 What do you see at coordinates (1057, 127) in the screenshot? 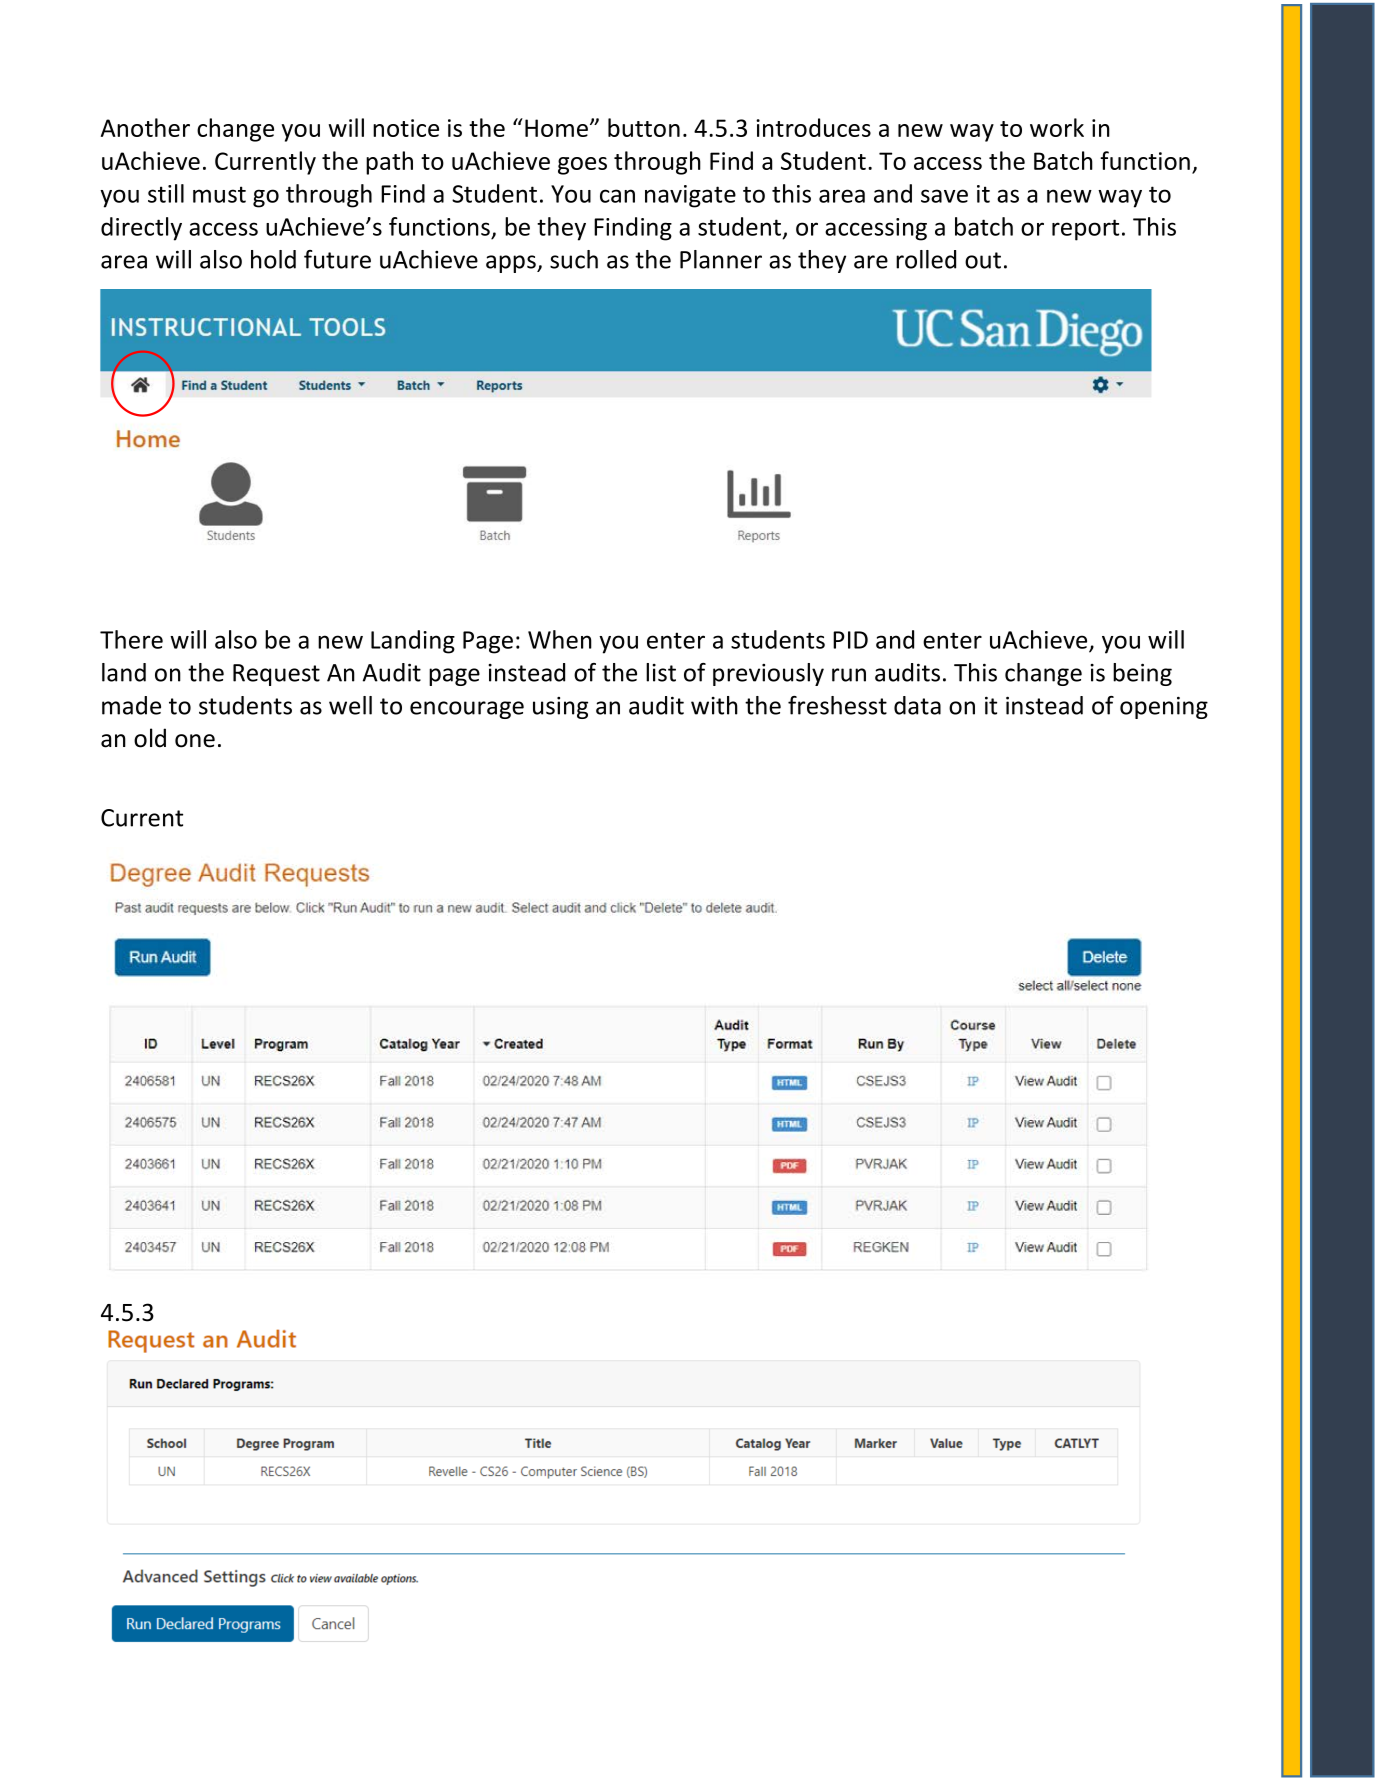
I see `work` at bounding box center [1057, 127].
